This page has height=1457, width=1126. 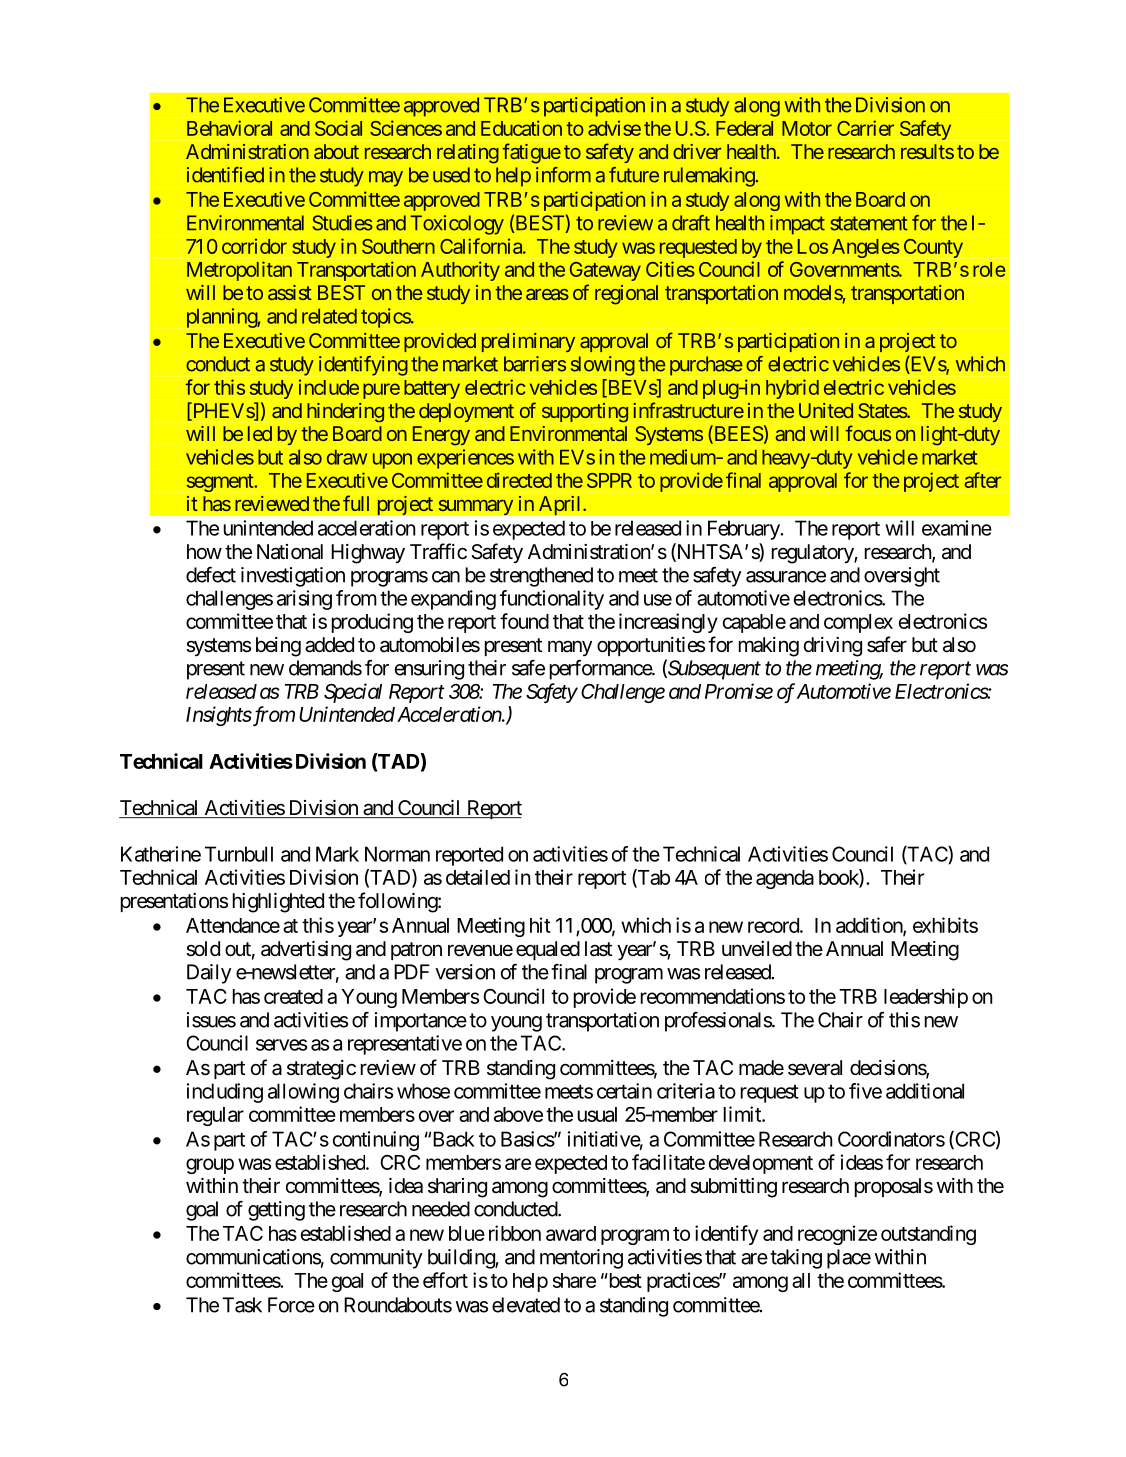 What do you see at coordinates (338, 128) in the page?
I see `Social` at bounding box center [338, 128].
